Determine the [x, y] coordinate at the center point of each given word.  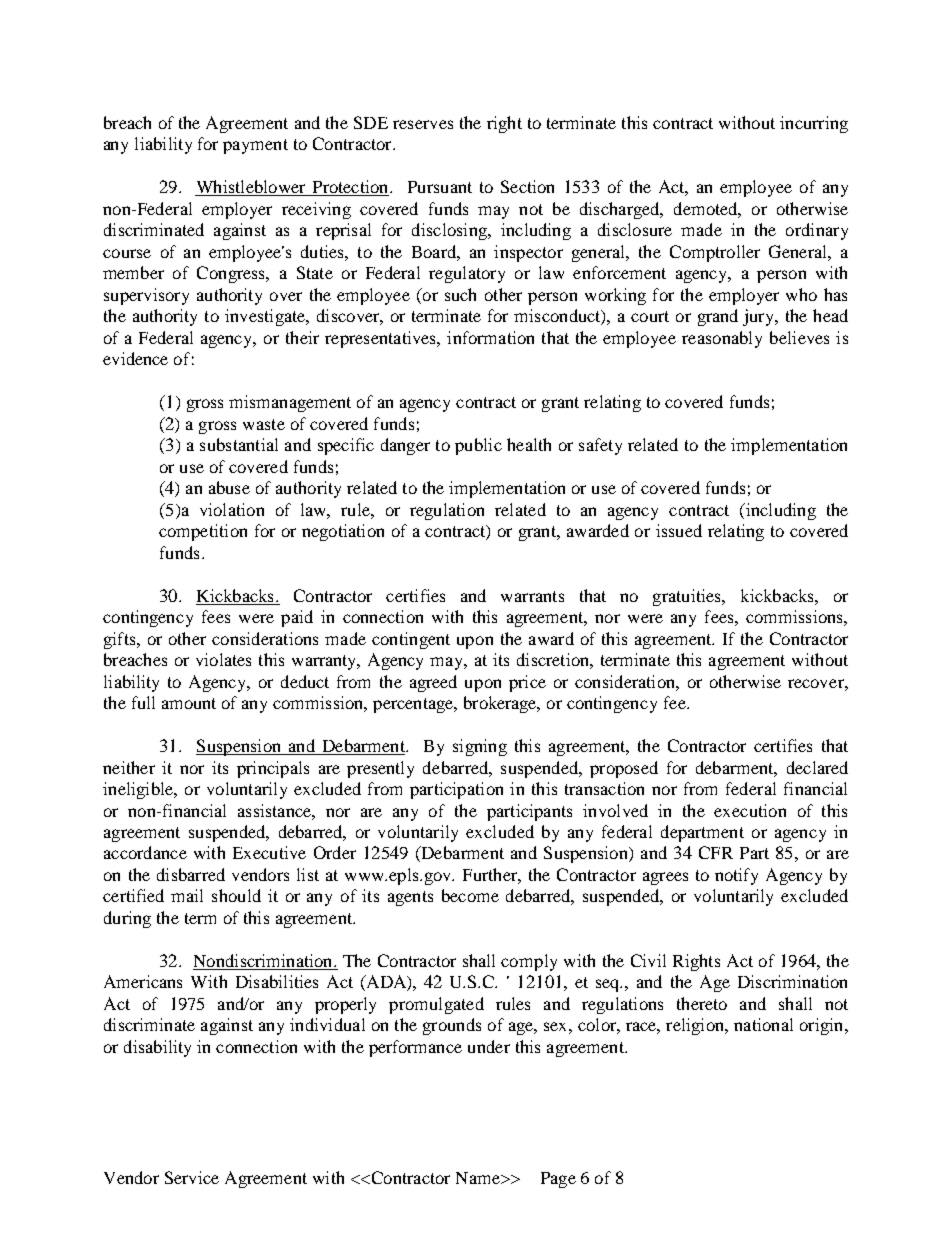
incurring [814, 124]
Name [479, 1178]
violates [223, 659]
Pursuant [440, 187]
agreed [433, 683]
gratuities [688, 597]
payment [255, 146]
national [763, 1024]
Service [192, 1177]
